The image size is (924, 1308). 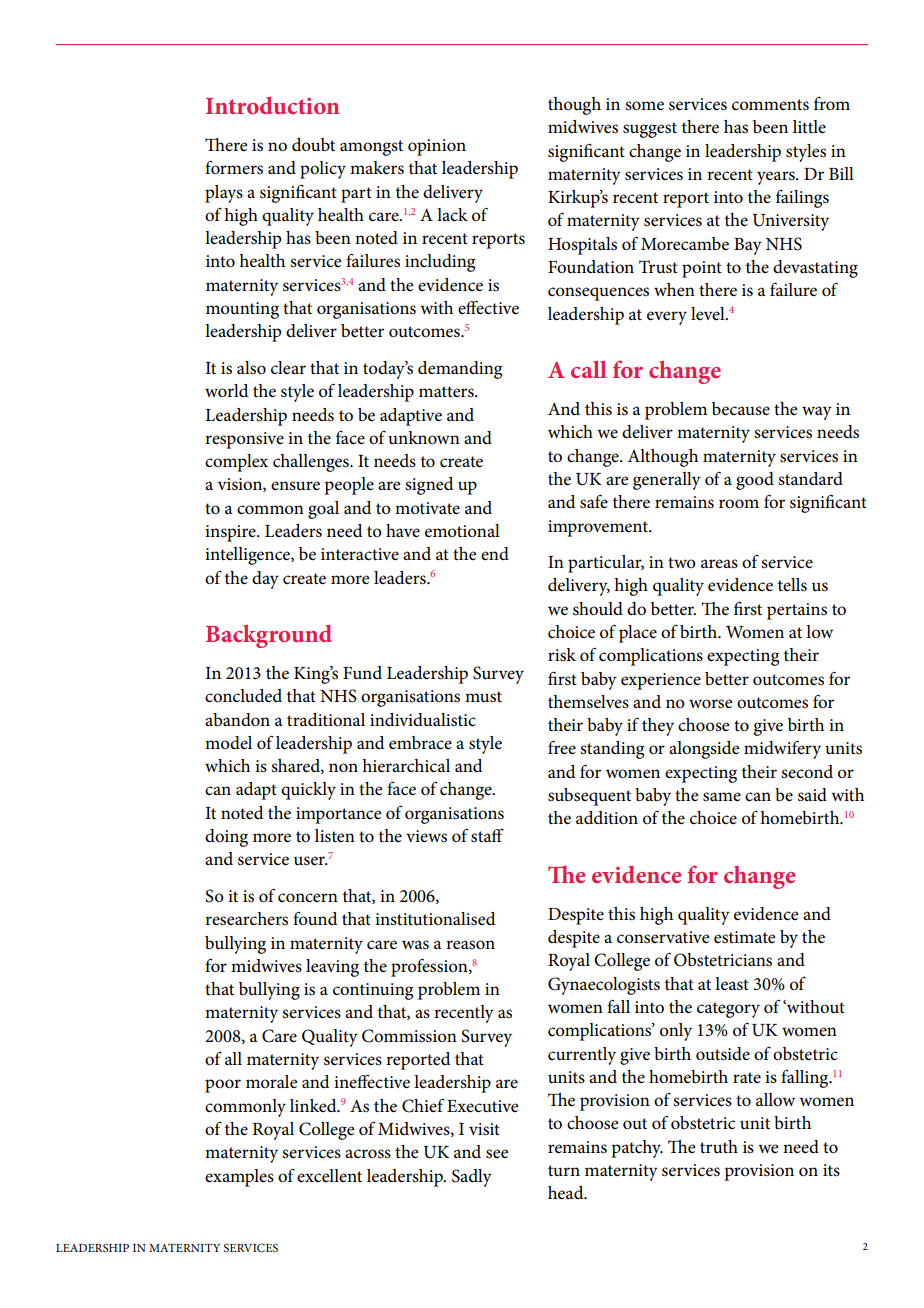 What do you see at coordinates (744, 937) in the screenshot?
I see `estimate` at bounding box center [744, 937].
